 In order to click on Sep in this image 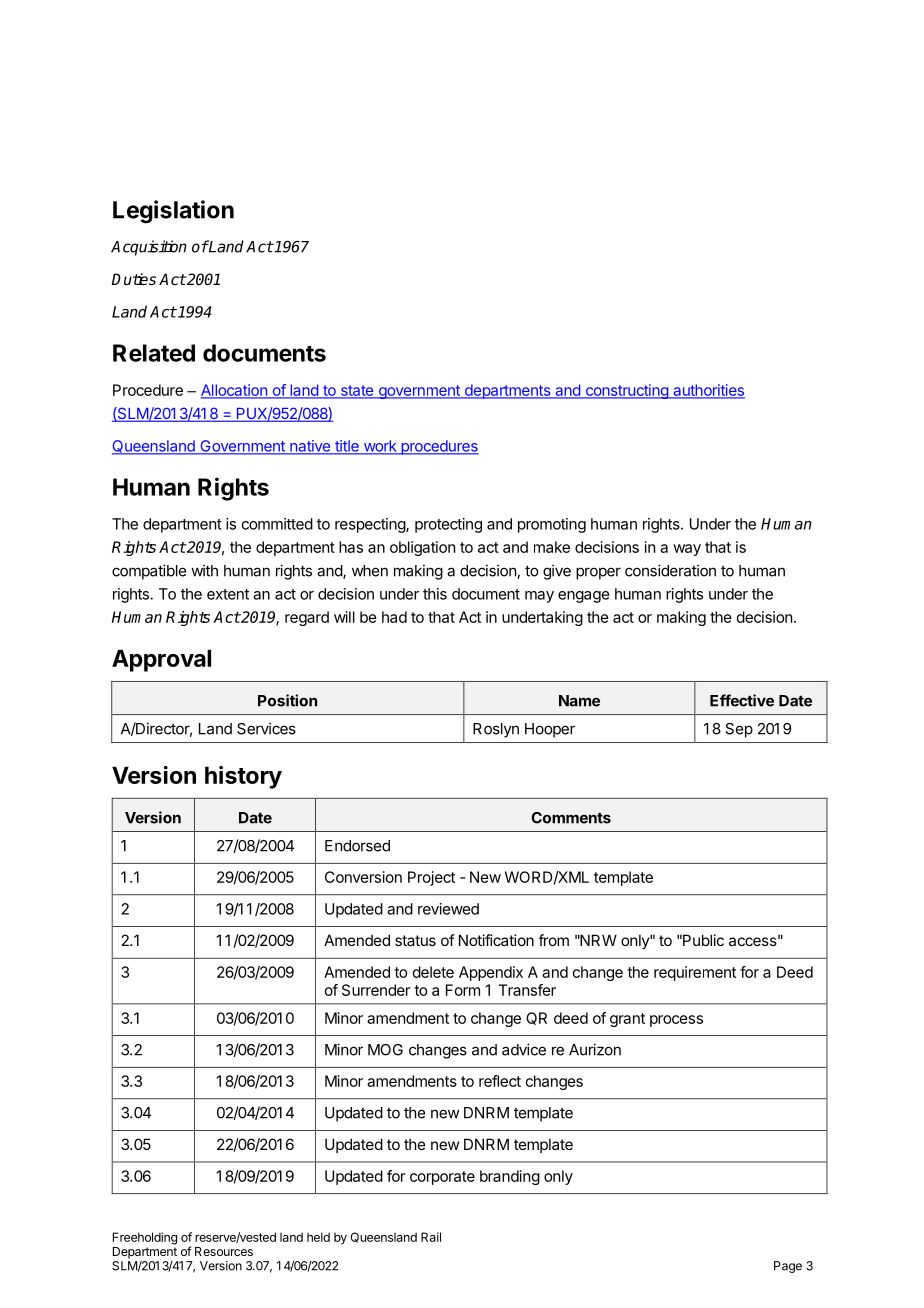, I will do `click(739, 730)`.
